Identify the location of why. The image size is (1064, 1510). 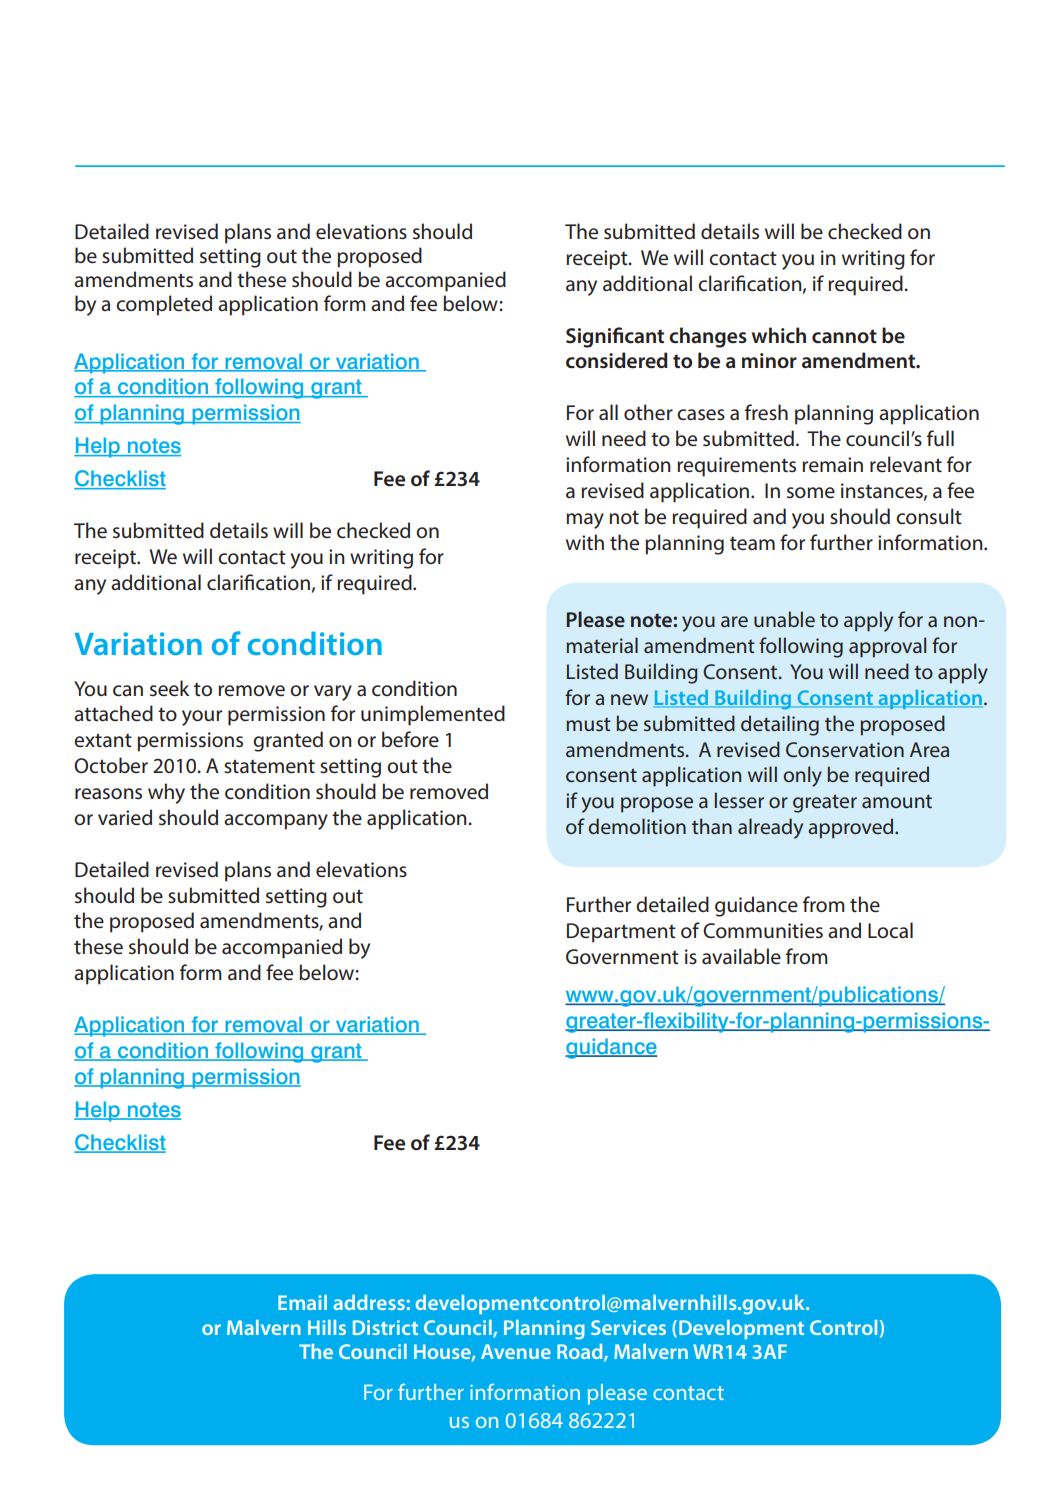
(166, 793).
